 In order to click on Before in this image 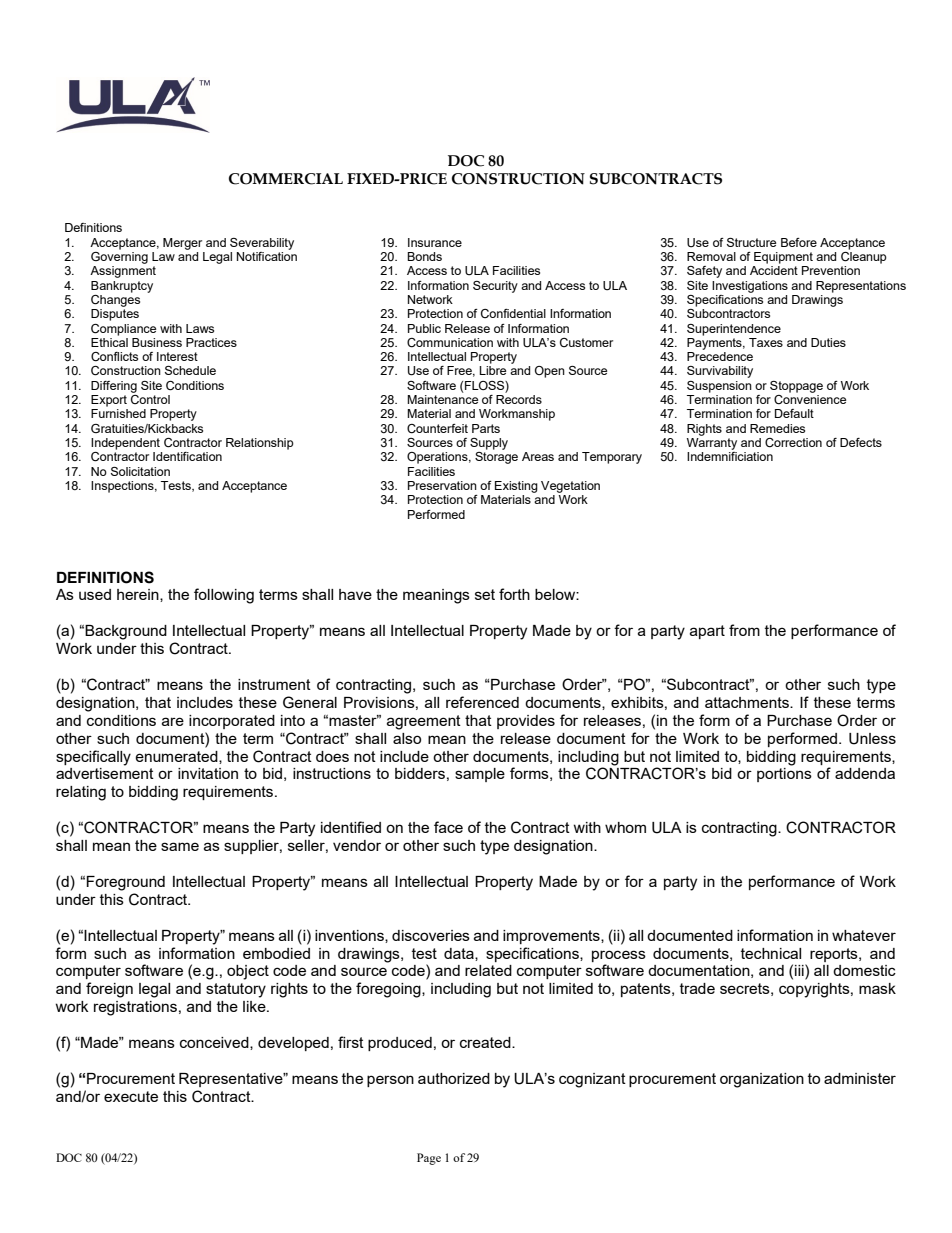, I will do `click(799, 242)`.
